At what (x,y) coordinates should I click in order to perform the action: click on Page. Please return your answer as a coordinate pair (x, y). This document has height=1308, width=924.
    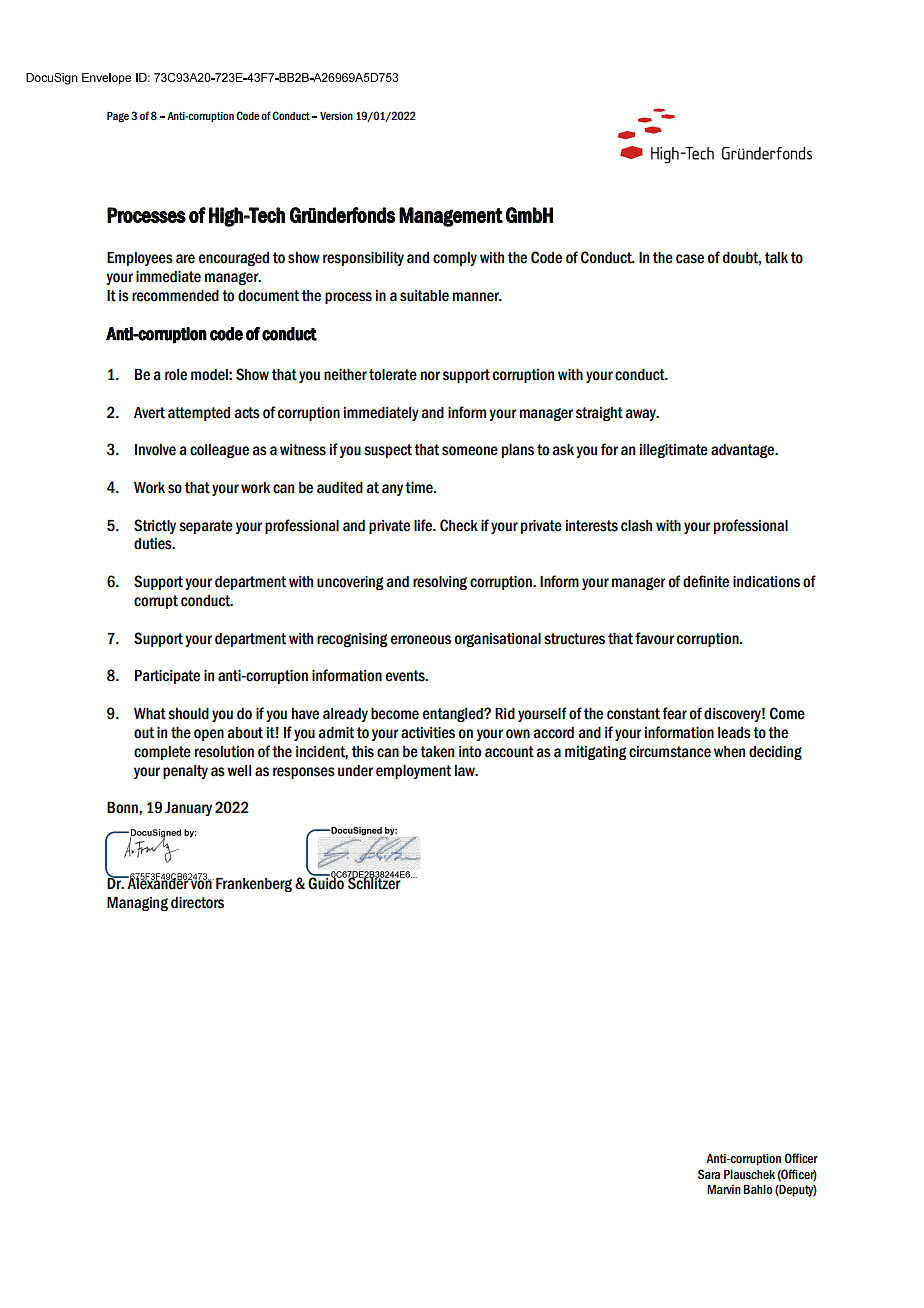
    Looking at the image, I should click on (118, 117).
